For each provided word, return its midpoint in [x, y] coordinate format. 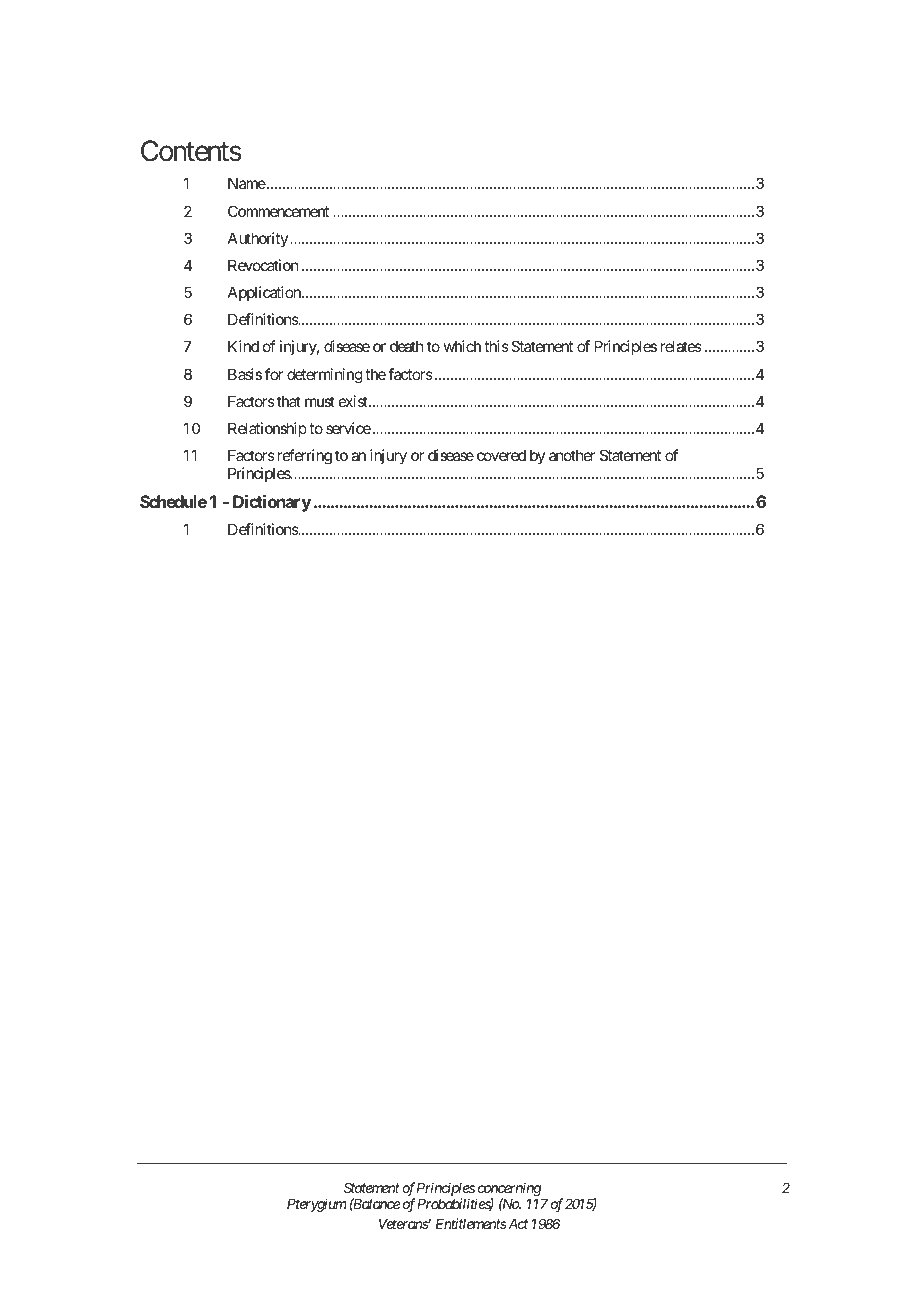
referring [305, 457]
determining [325, 376]
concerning [510, 1189]
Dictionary [272, 503]
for [274, 374]
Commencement [278, 211]
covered [501, 455]
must [320, 401]
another [572, 455]
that [289, 401]
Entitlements [471, 1223]
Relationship [267, 429]
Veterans [404, 1224]
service [348, 428]
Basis [245, 374]
